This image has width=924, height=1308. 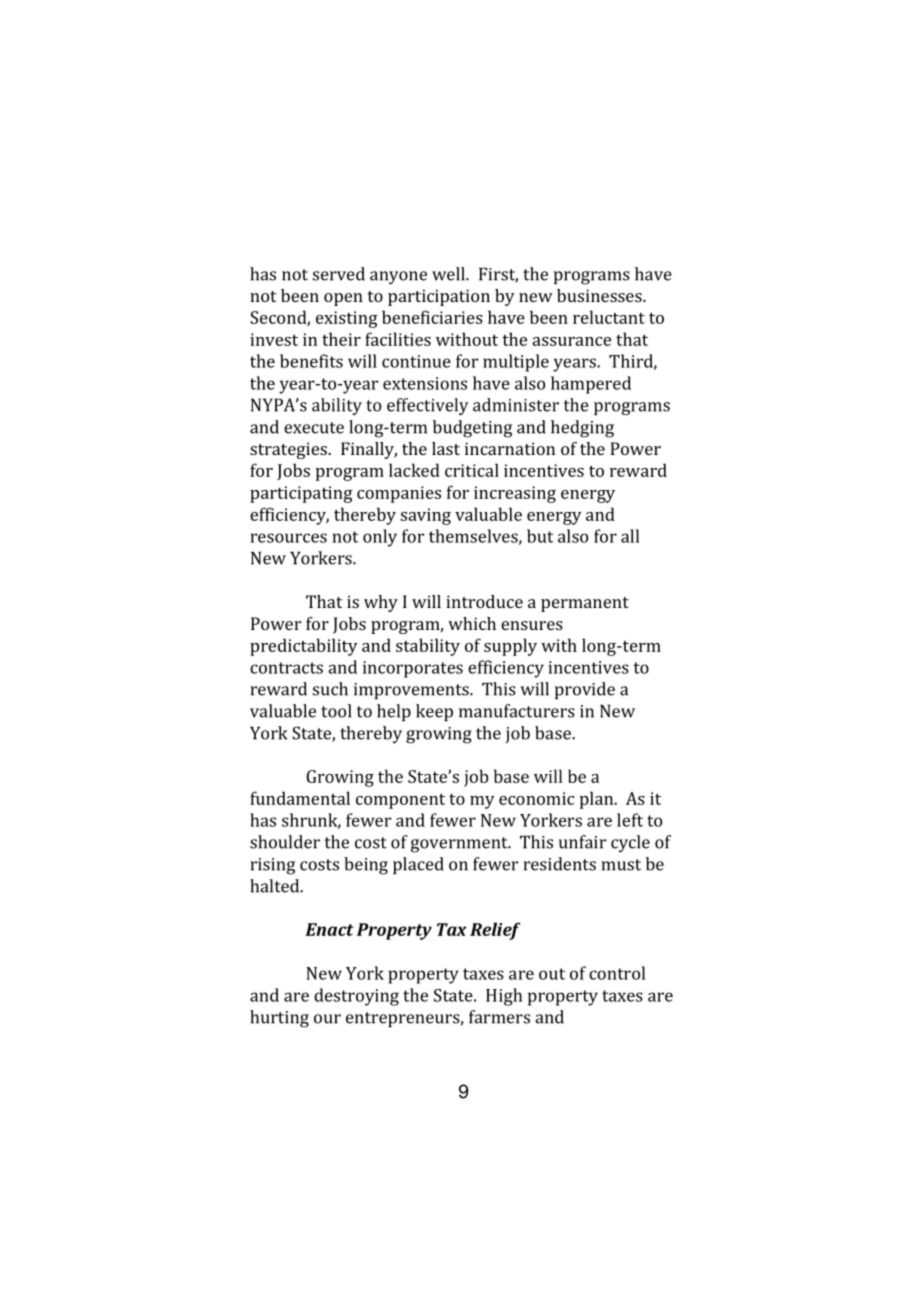 I want to click on introduce, so click(x=484, y=601).
